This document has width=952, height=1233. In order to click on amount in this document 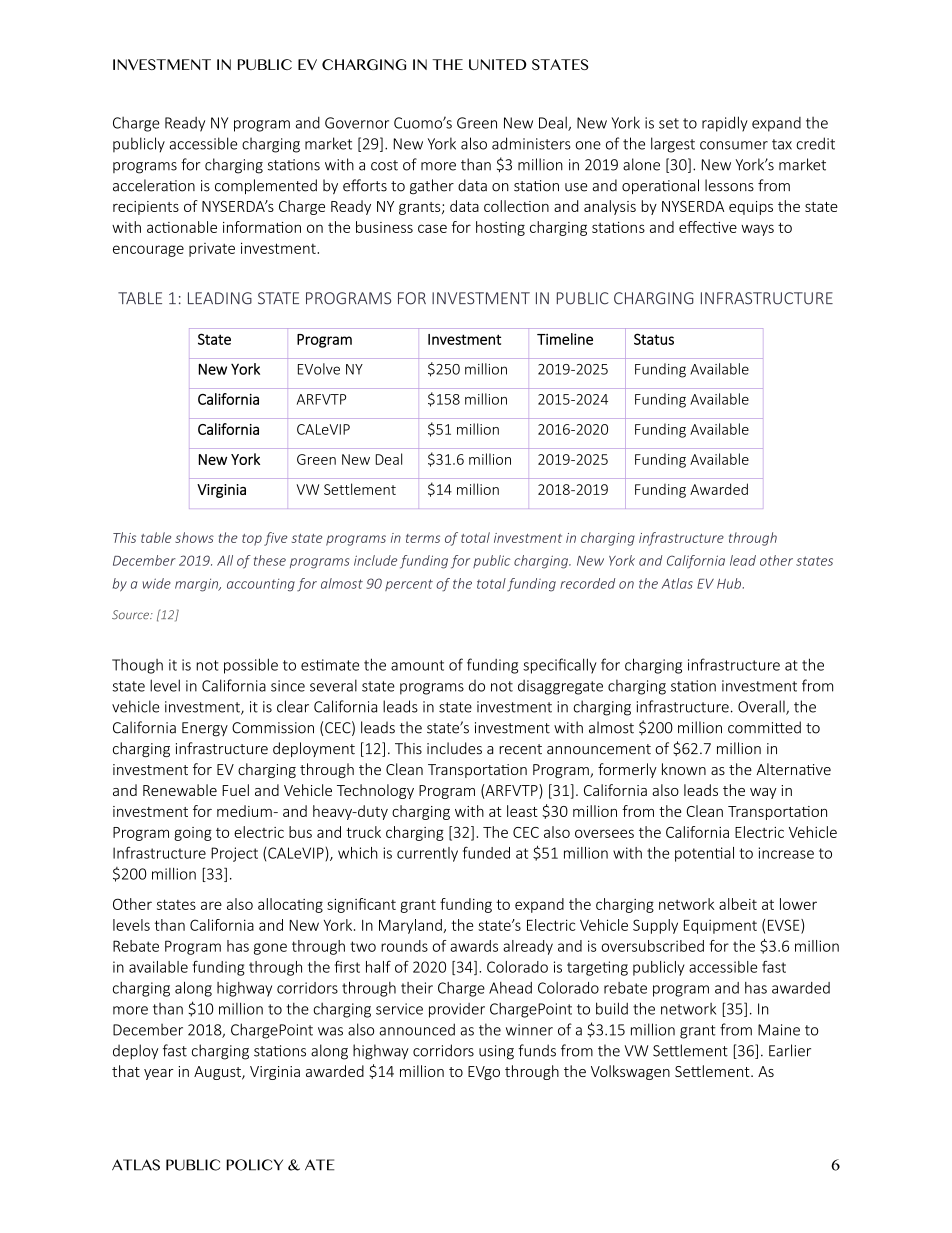, I will do `click(417, 665)`.
